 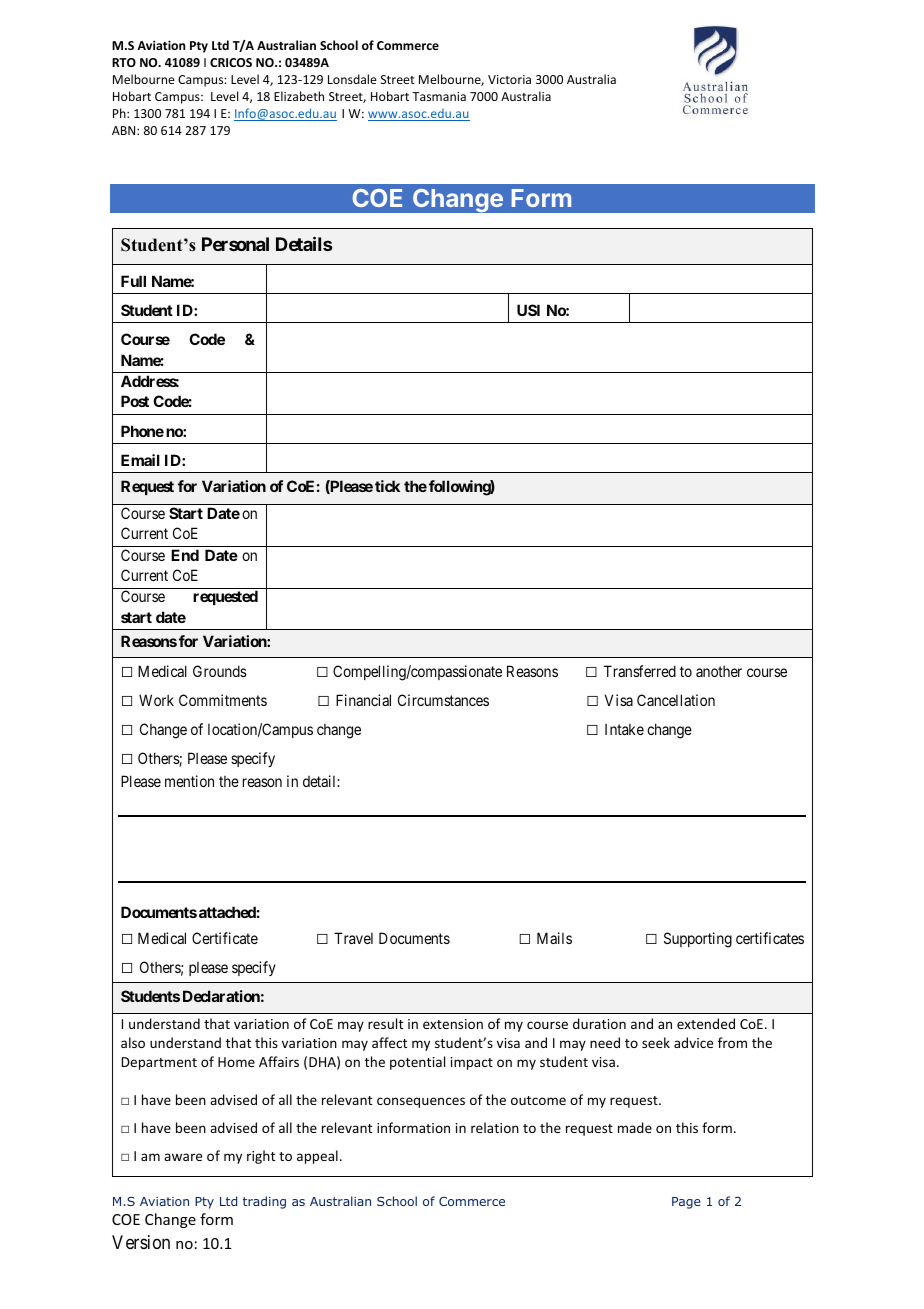 What do you see at coordinates (189, 781) in the screenshot?
I see `mention` at bounding box center [189, 781].
